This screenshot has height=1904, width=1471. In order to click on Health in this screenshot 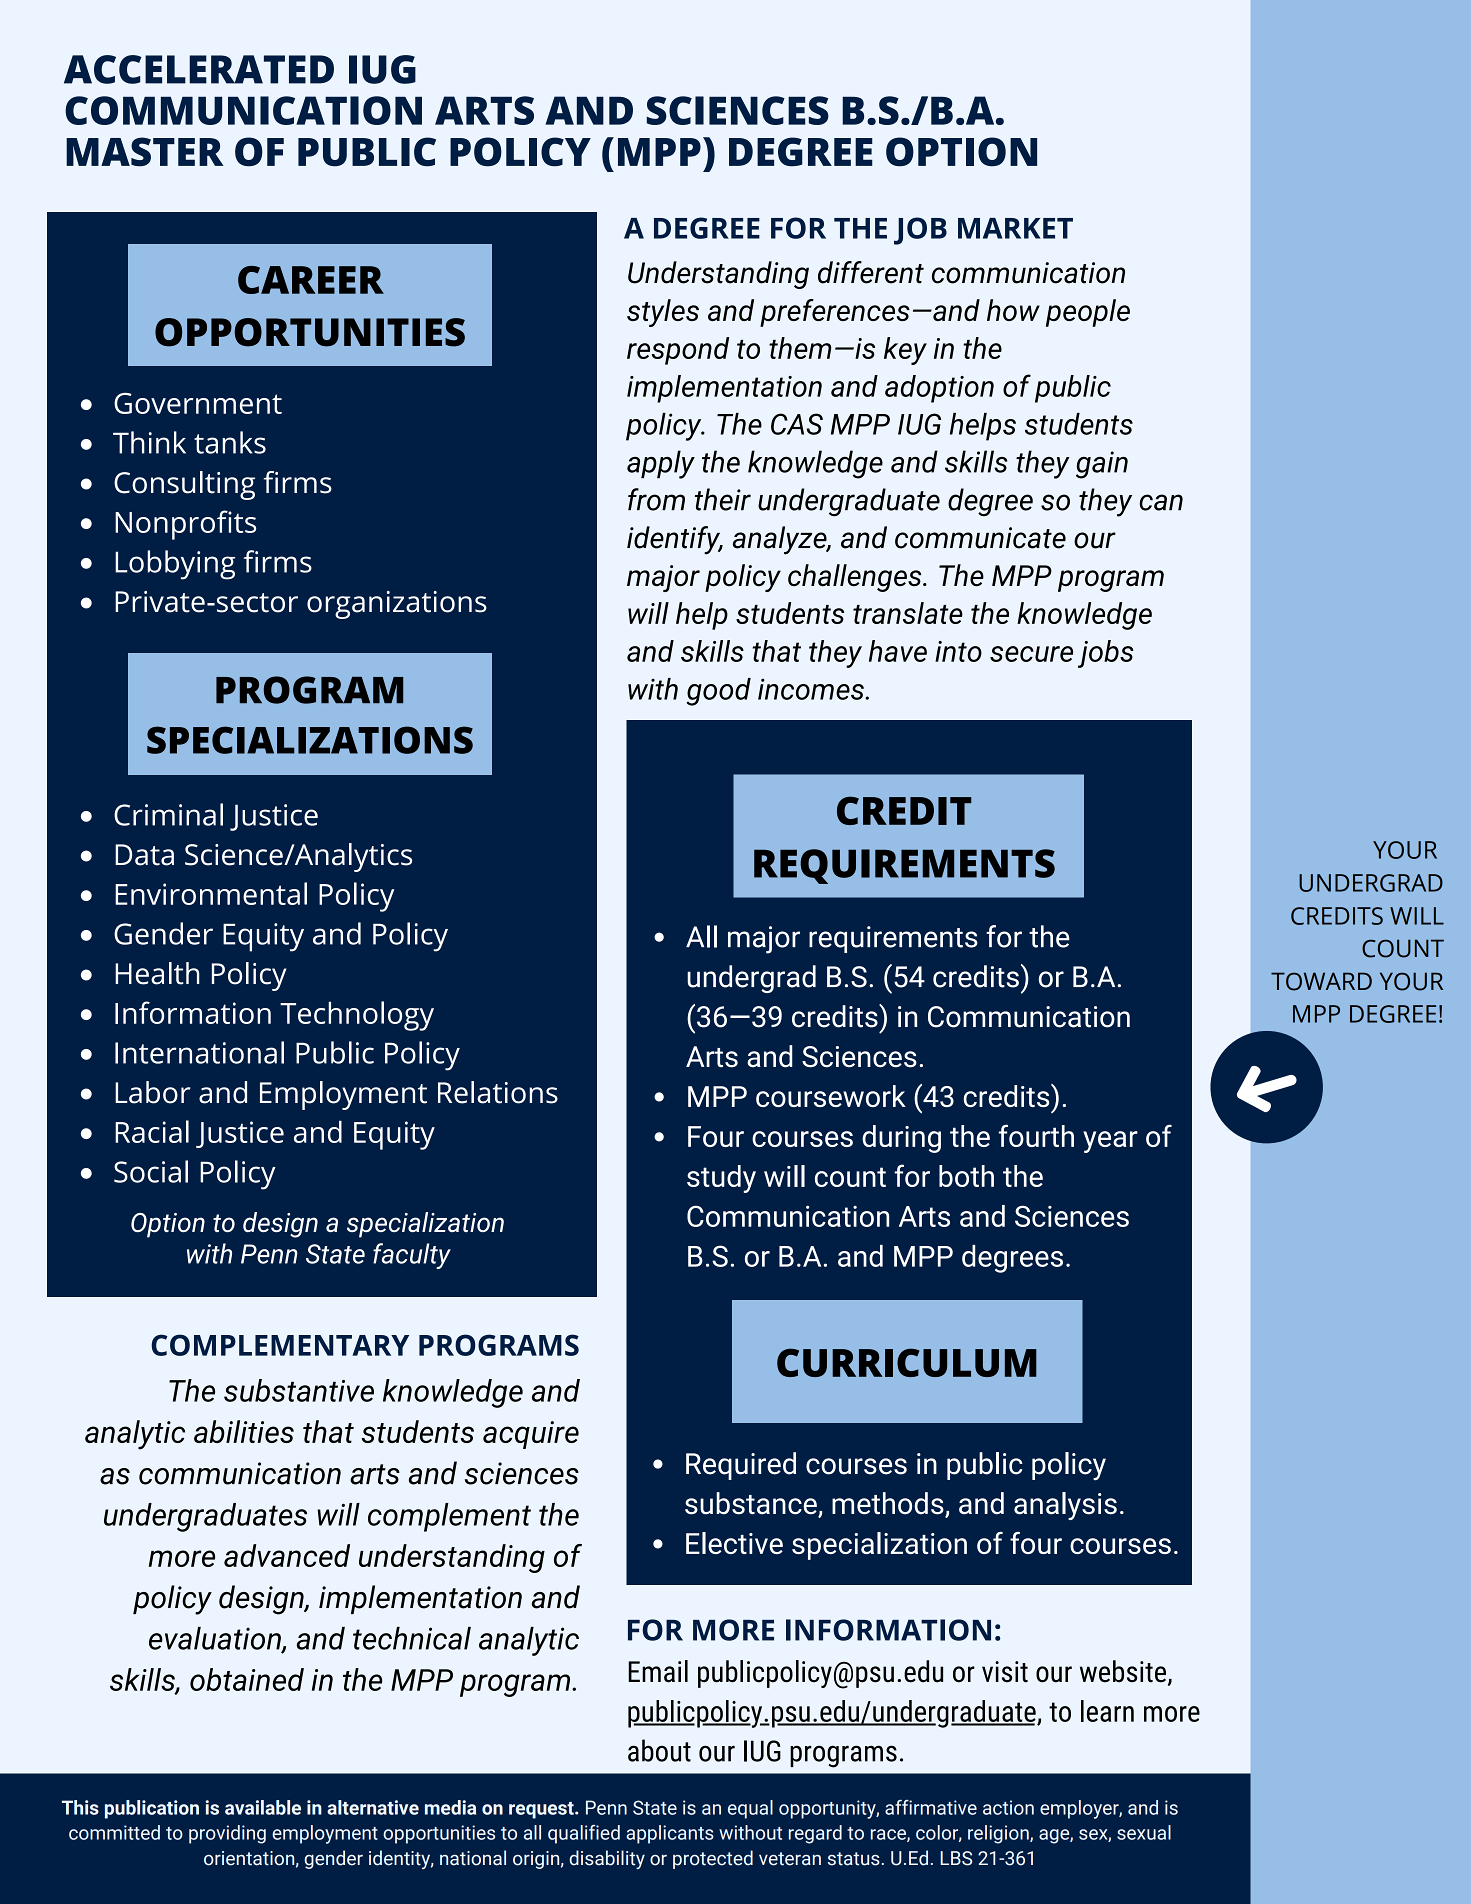, I will do `click(157, 973)`.
